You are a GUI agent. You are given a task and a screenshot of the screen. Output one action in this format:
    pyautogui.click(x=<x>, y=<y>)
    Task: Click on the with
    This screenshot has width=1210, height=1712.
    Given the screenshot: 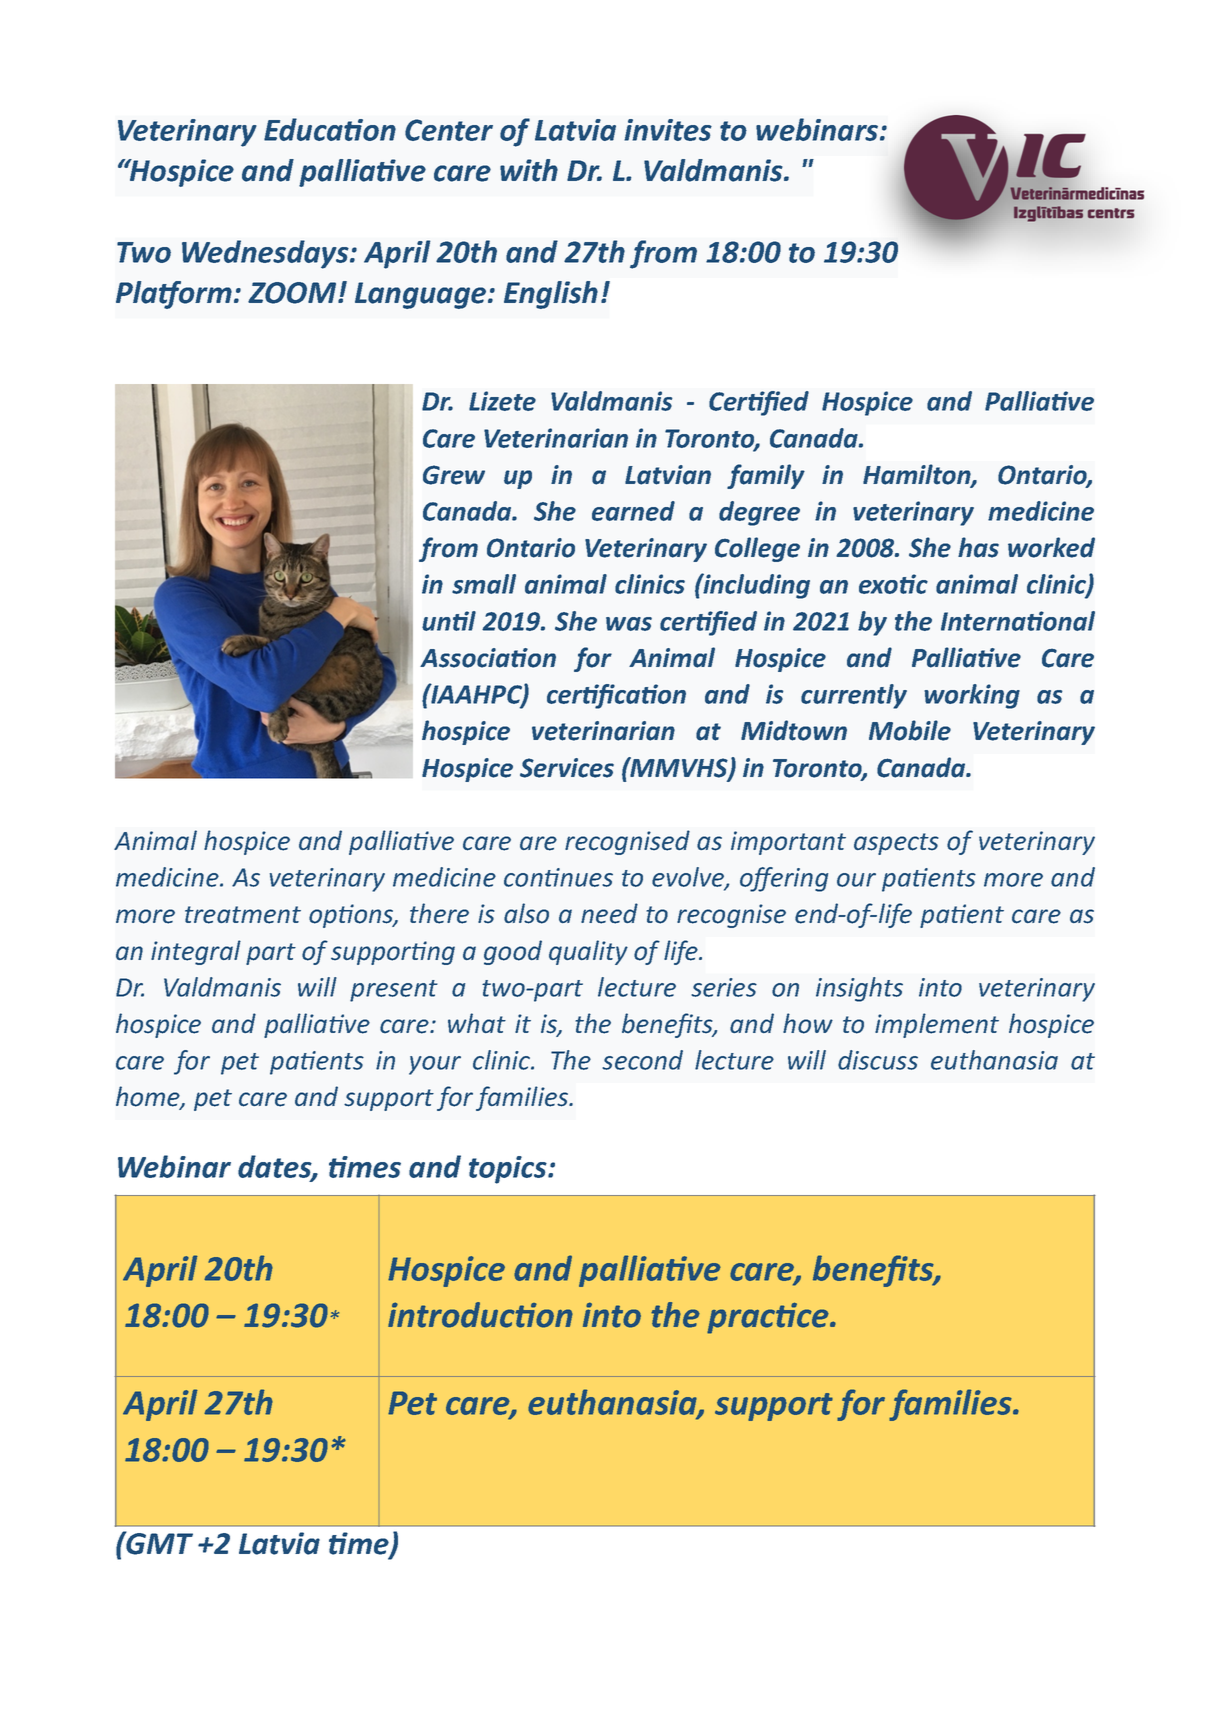 What is the action you would take?
    pyautogui.click(x=529, y=170)
